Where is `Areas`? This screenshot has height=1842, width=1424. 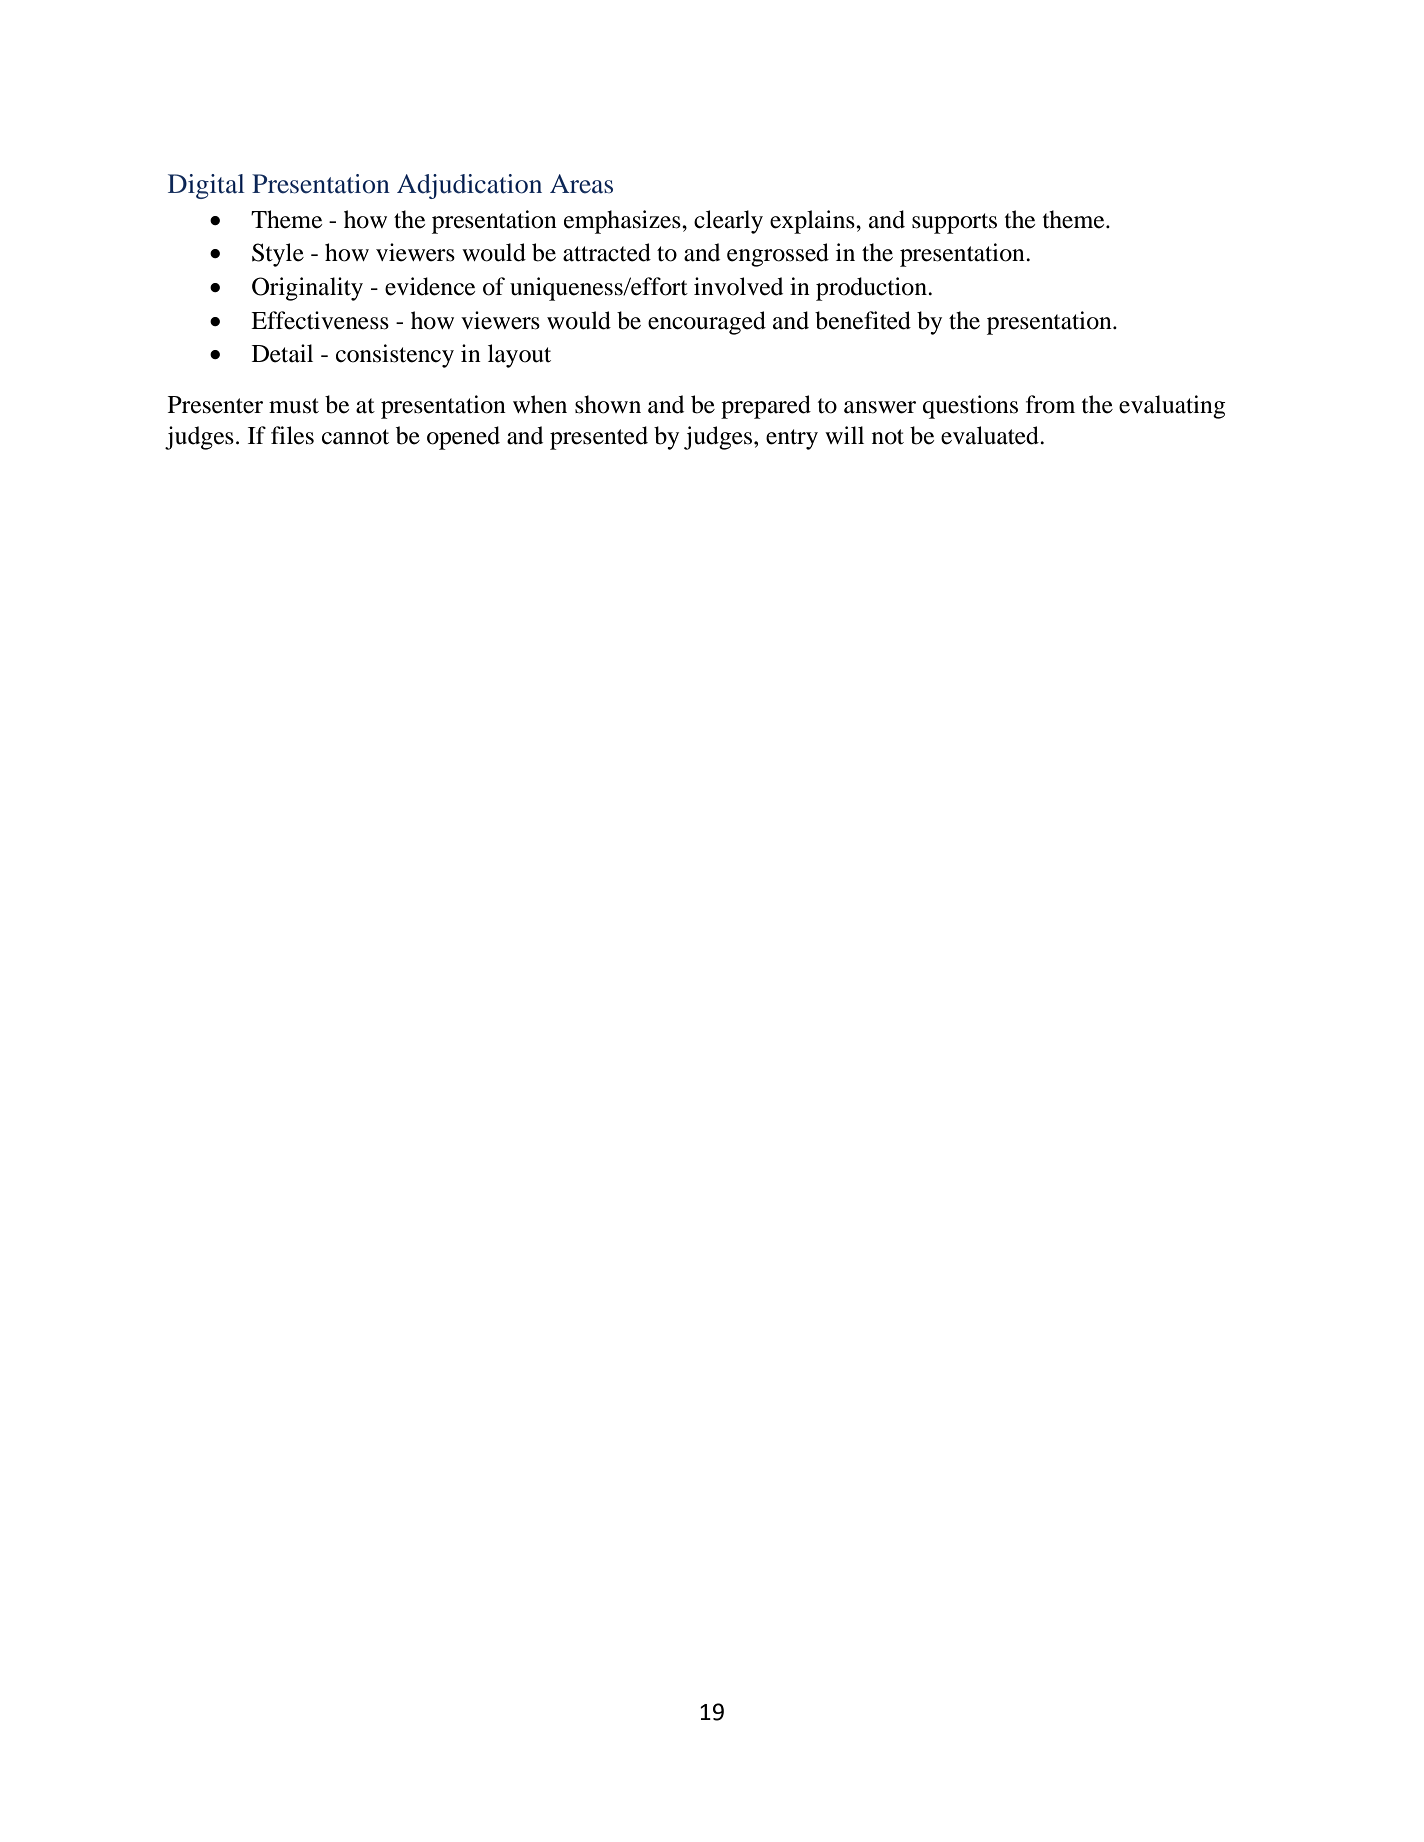 Areas is located at coordinates (581, 184).
